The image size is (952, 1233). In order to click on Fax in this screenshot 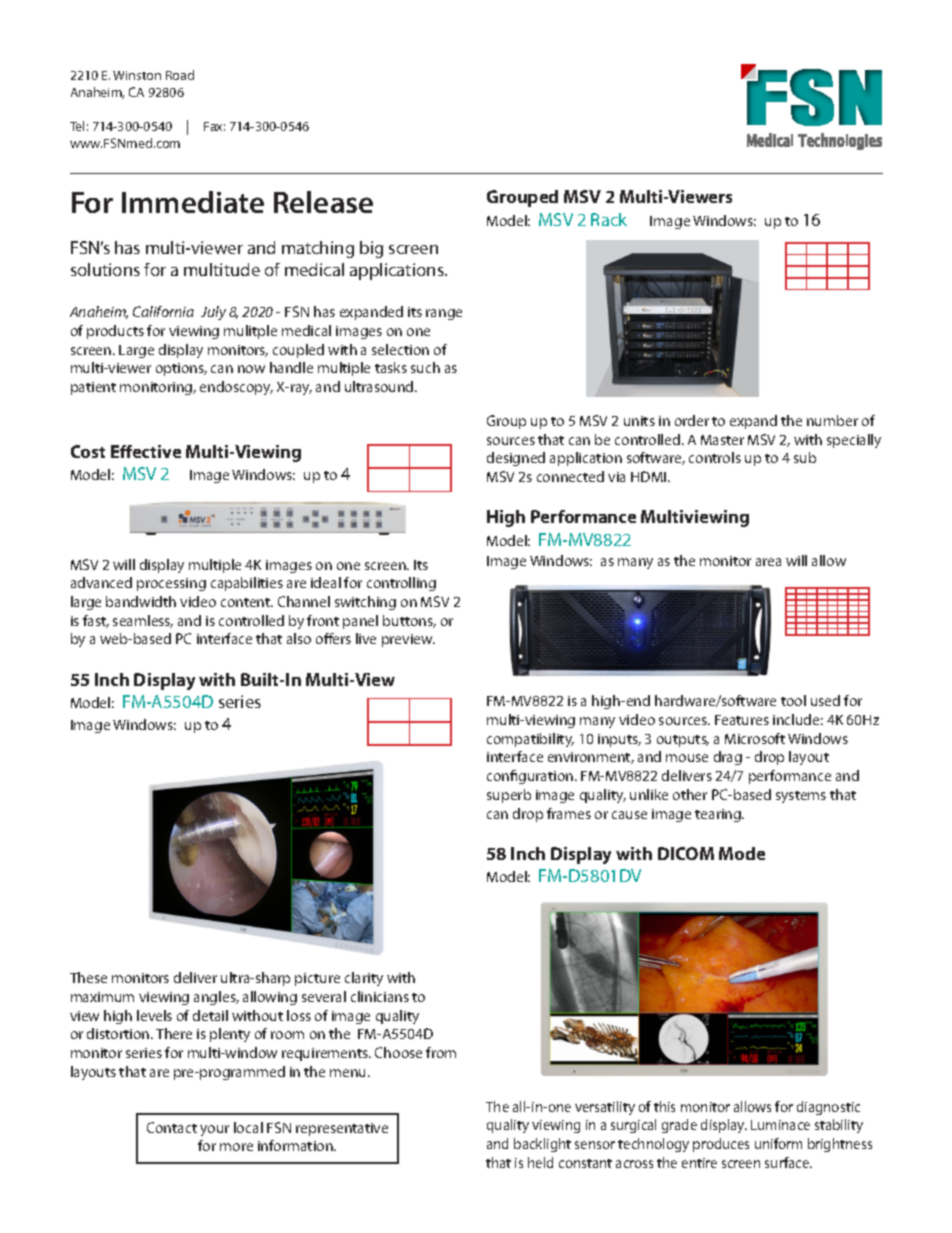, I will do `click(214, 126)`.
